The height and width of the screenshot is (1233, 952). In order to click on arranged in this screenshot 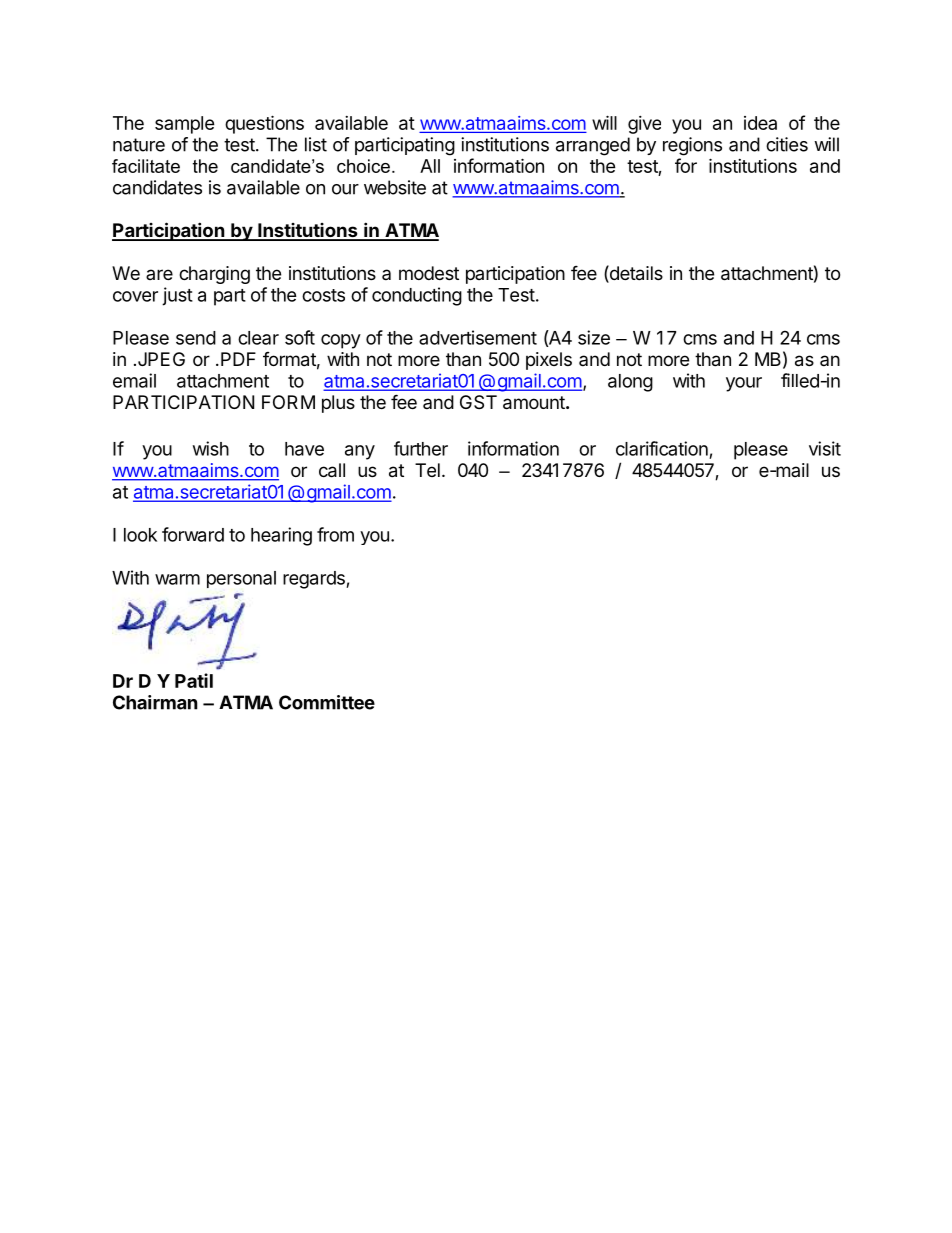, I will do `click(593, 146)`.
